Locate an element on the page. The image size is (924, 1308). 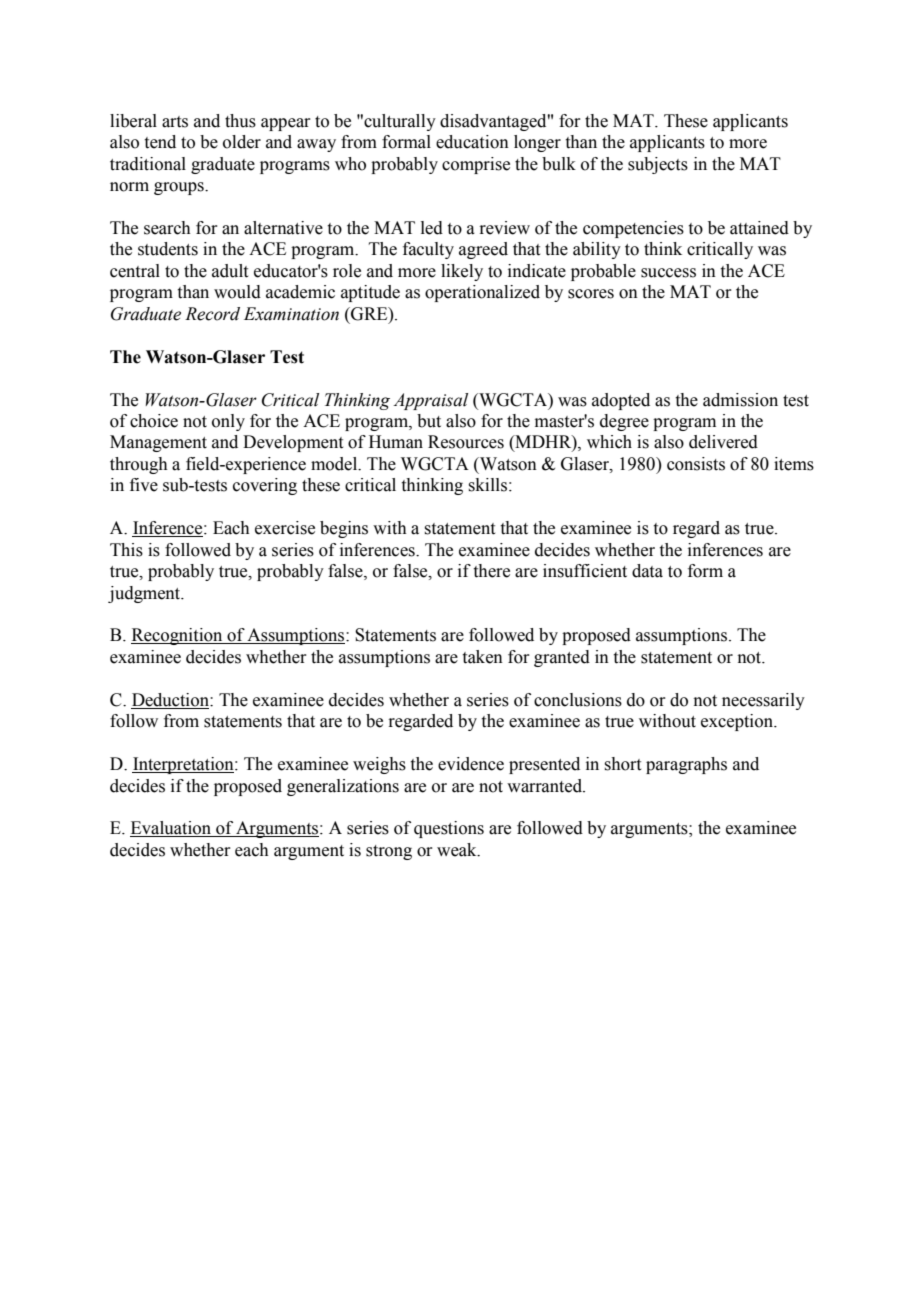
Recognition is located at coordinates (178, 636).
